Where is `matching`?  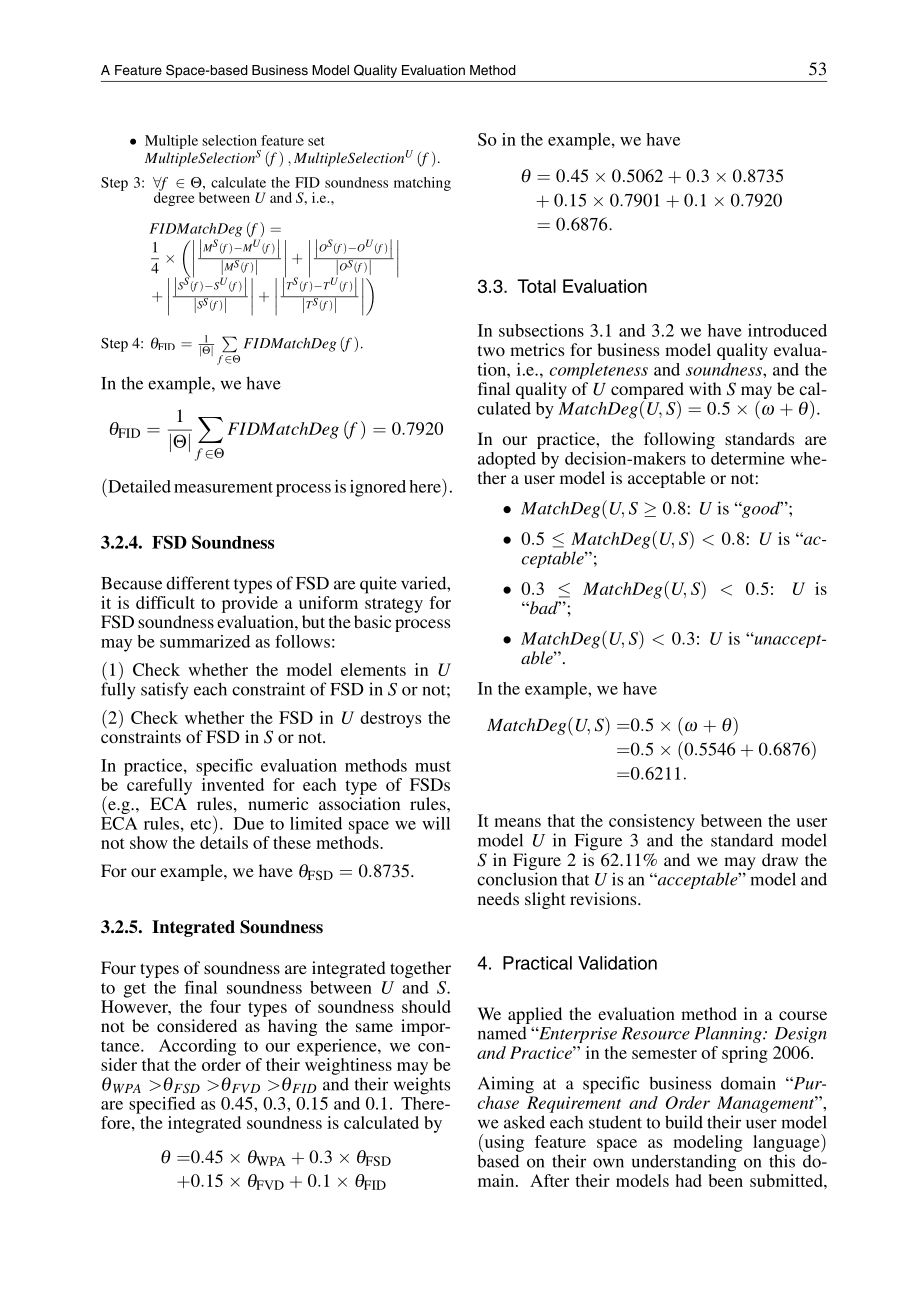
matching is located at coordinates (422, 184).
